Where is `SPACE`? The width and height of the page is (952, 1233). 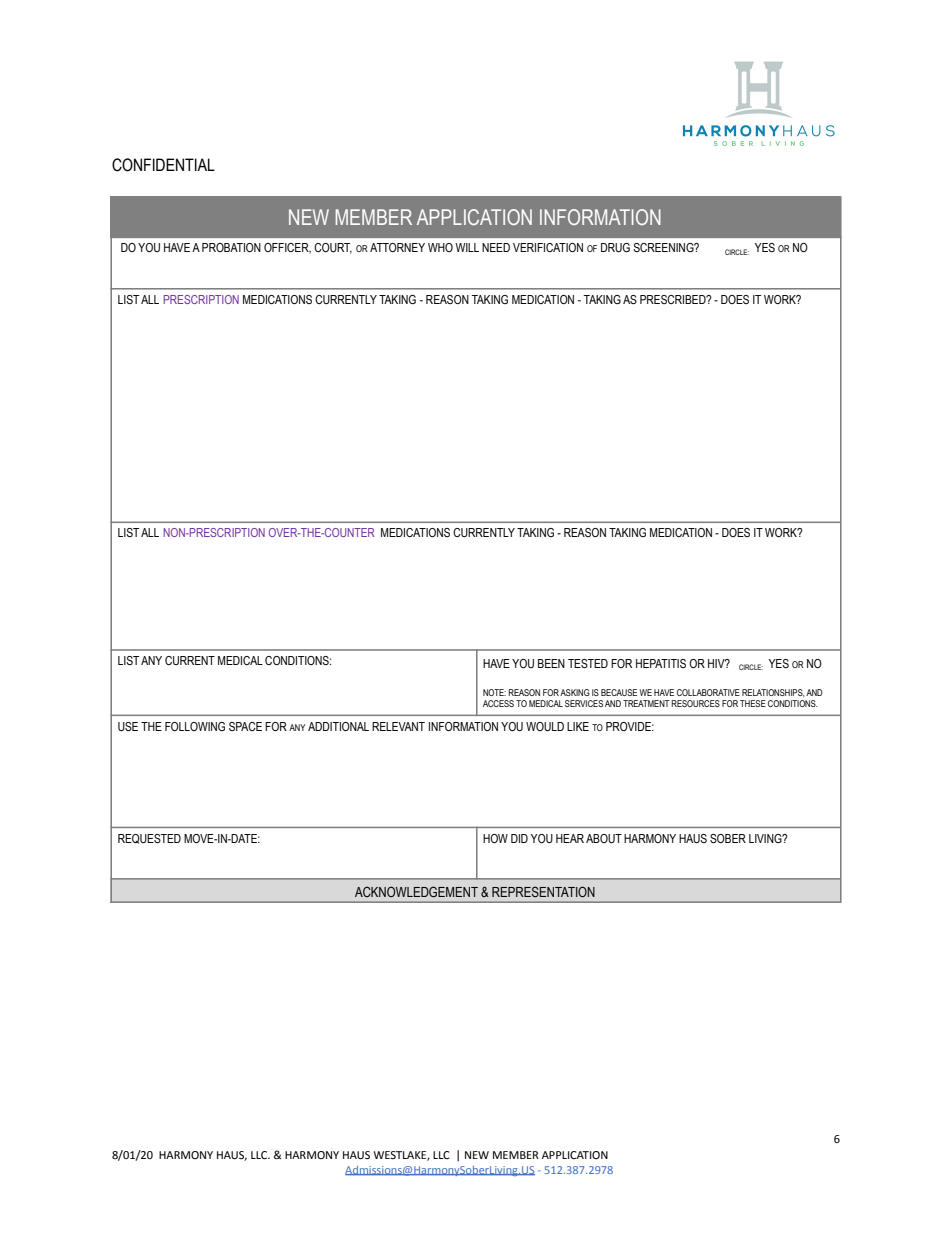 SPACE is located at coordinates (245, 726).
